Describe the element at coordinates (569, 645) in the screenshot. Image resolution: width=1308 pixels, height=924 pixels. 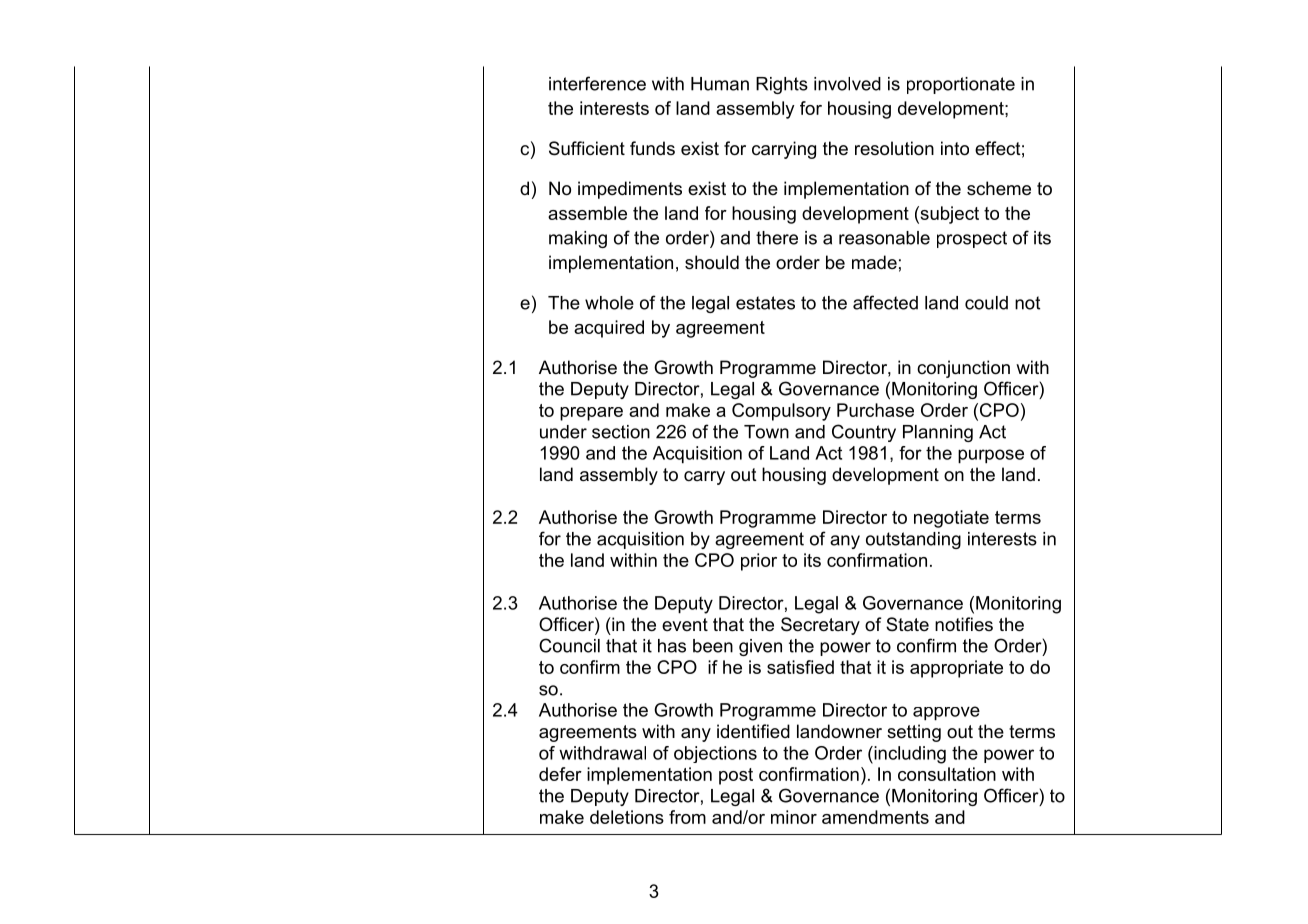
I see `Council` at that location.
